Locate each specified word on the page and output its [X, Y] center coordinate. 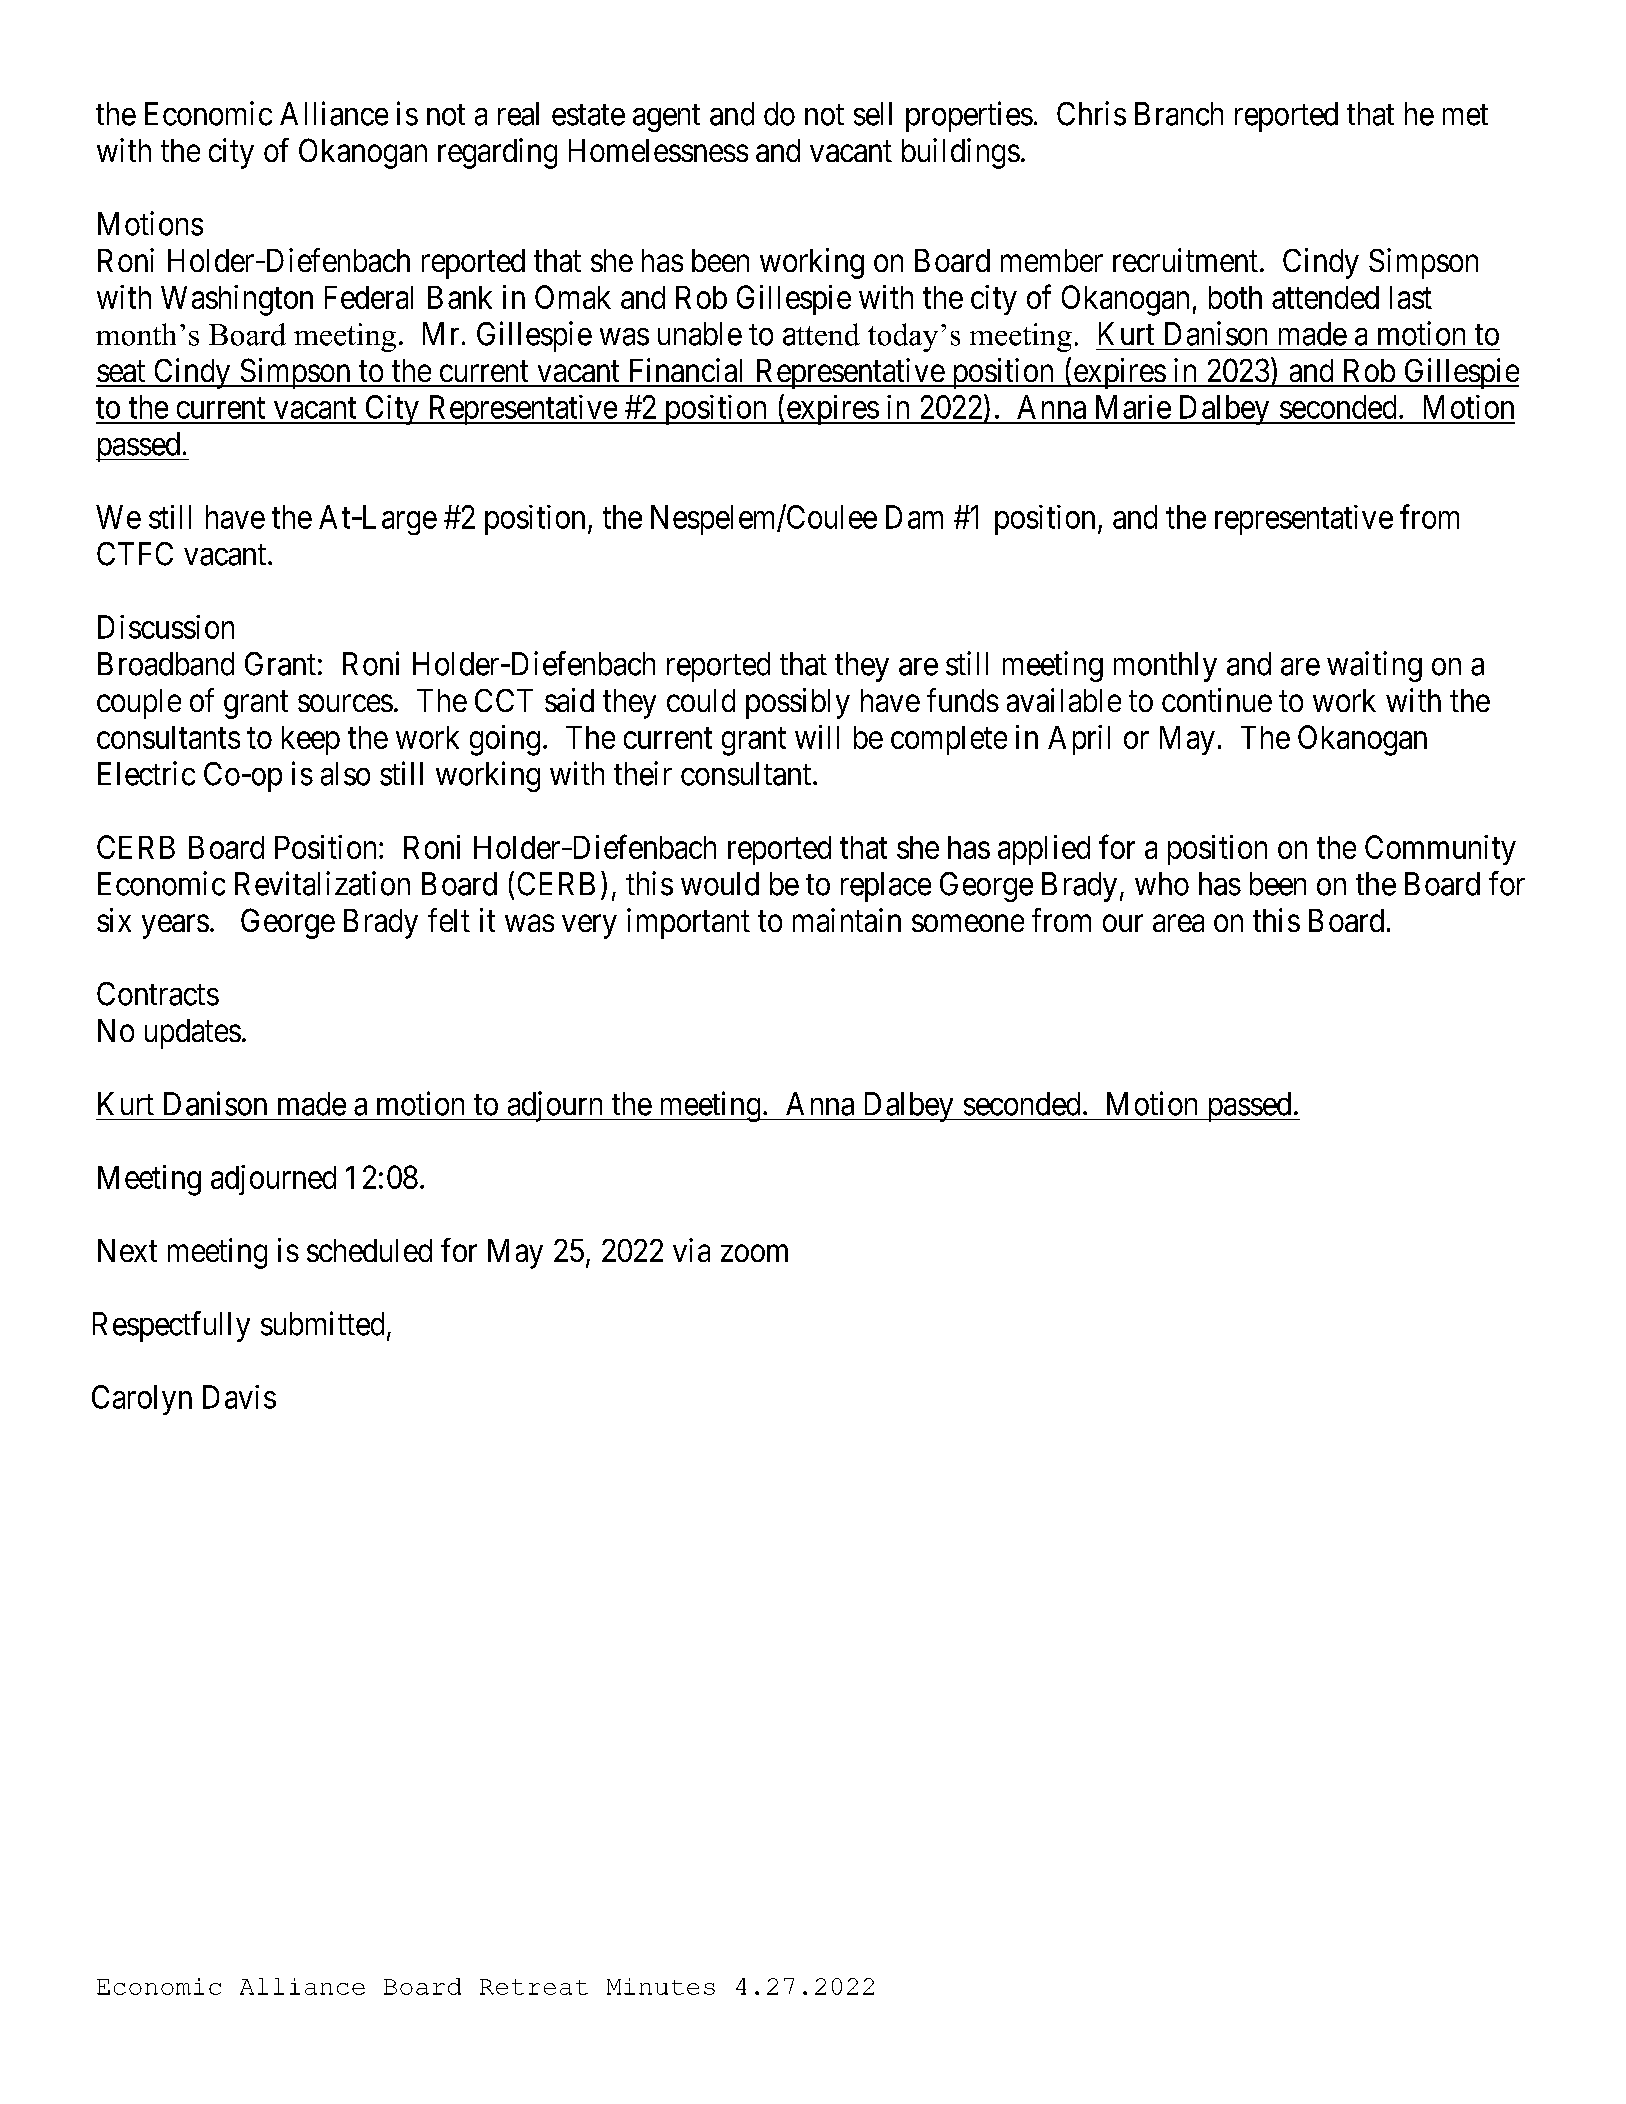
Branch [1179, 114]
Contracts [158, 994]
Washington [237, 300]
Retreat [534, 1987]
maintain [847, 920]
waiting [1374, 666]
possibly [798, 703]
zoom [754, 1253]
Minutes [661, 1986]
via [691, 1250]
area [1178, 923]
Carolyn [142, 1400]
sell [873, 114]
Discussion [166, 627]
